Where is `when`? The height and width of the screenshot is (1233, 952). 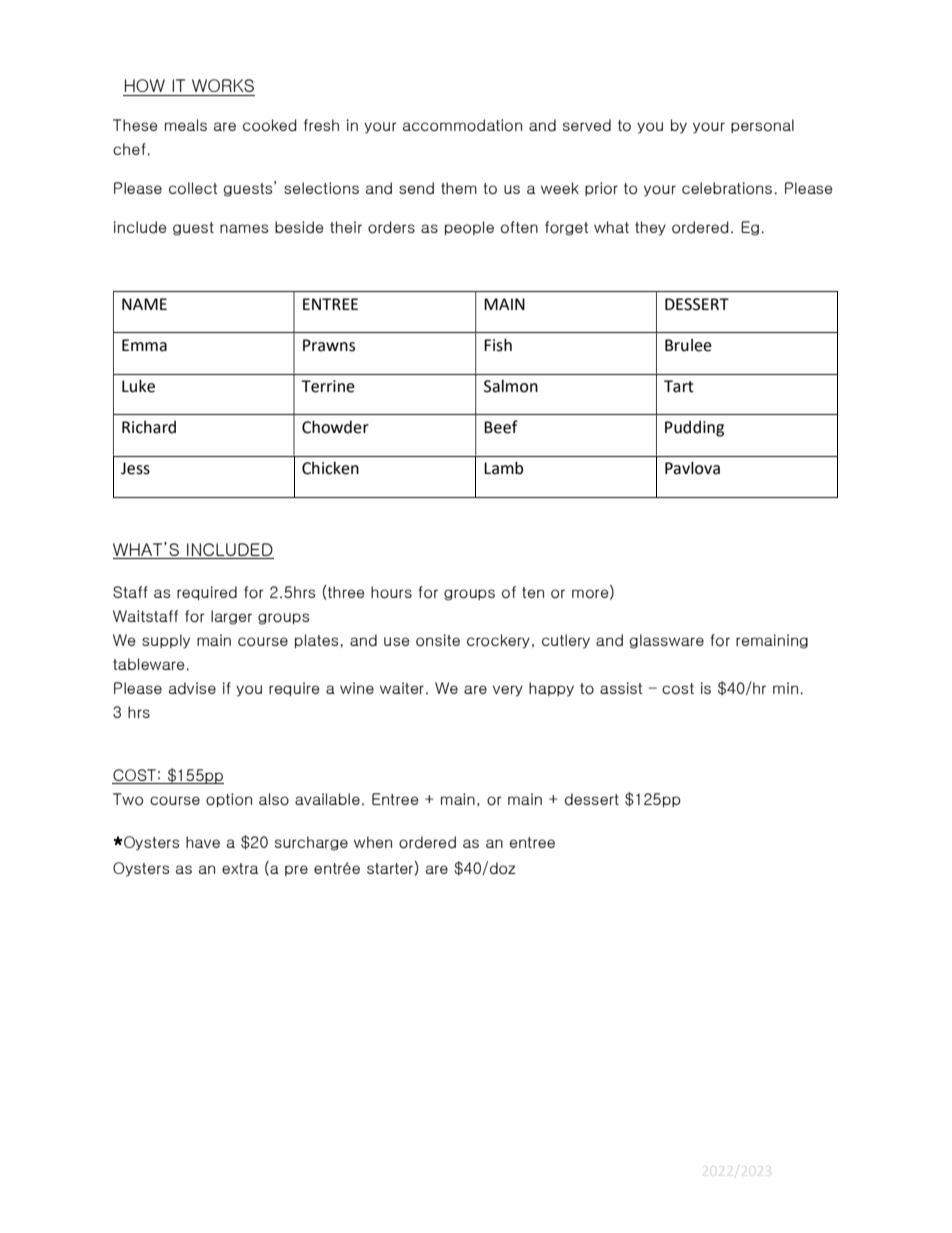
when is located at coordinates (373, 842).
